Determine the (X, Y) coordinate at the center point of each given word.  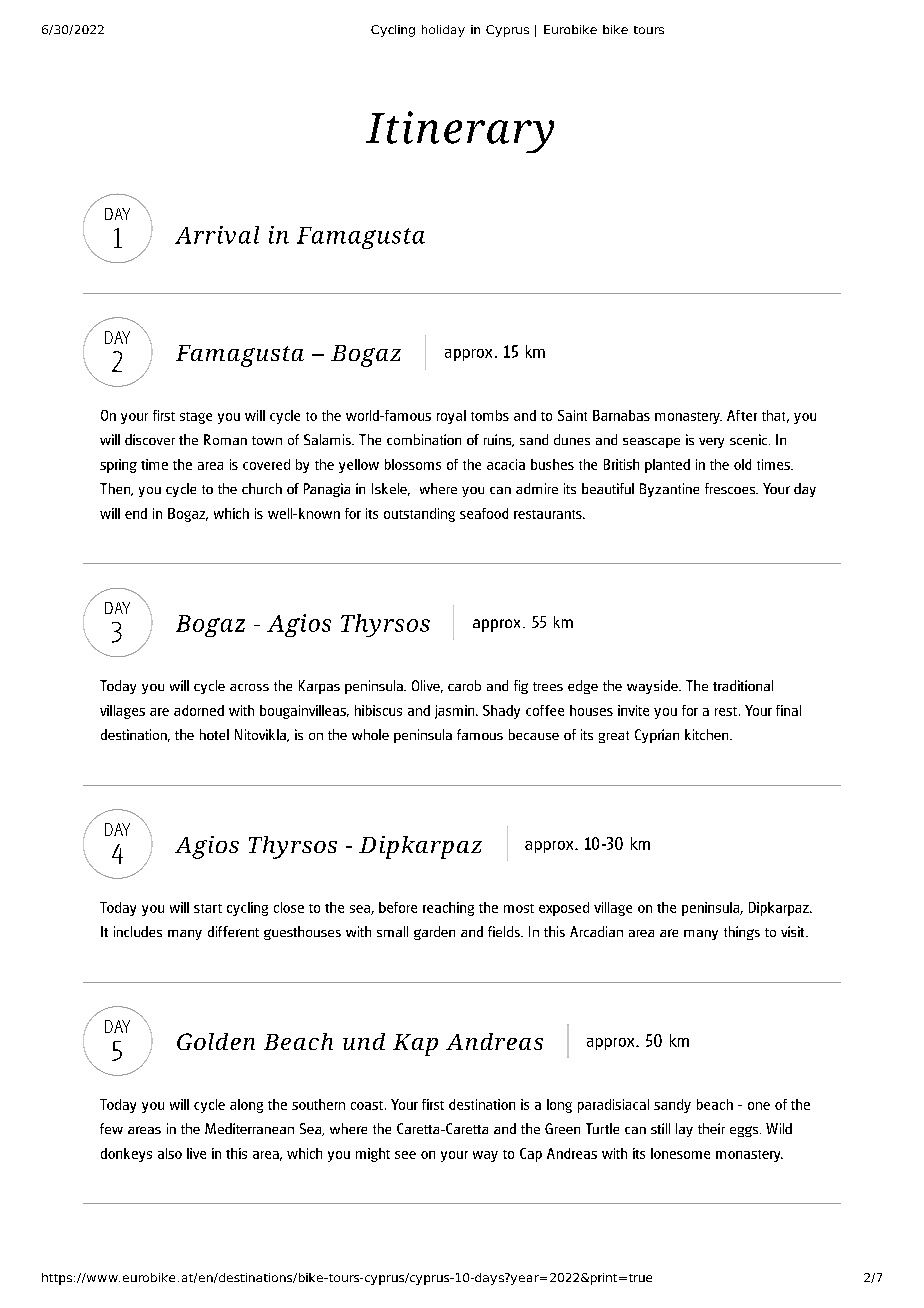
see (405, 1155)
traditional (743, 685)
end (136, 513)
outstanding (419, 515)
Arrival (217, 235)
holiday (443, 31)
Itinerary (460, 132)
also (170, 1153)
